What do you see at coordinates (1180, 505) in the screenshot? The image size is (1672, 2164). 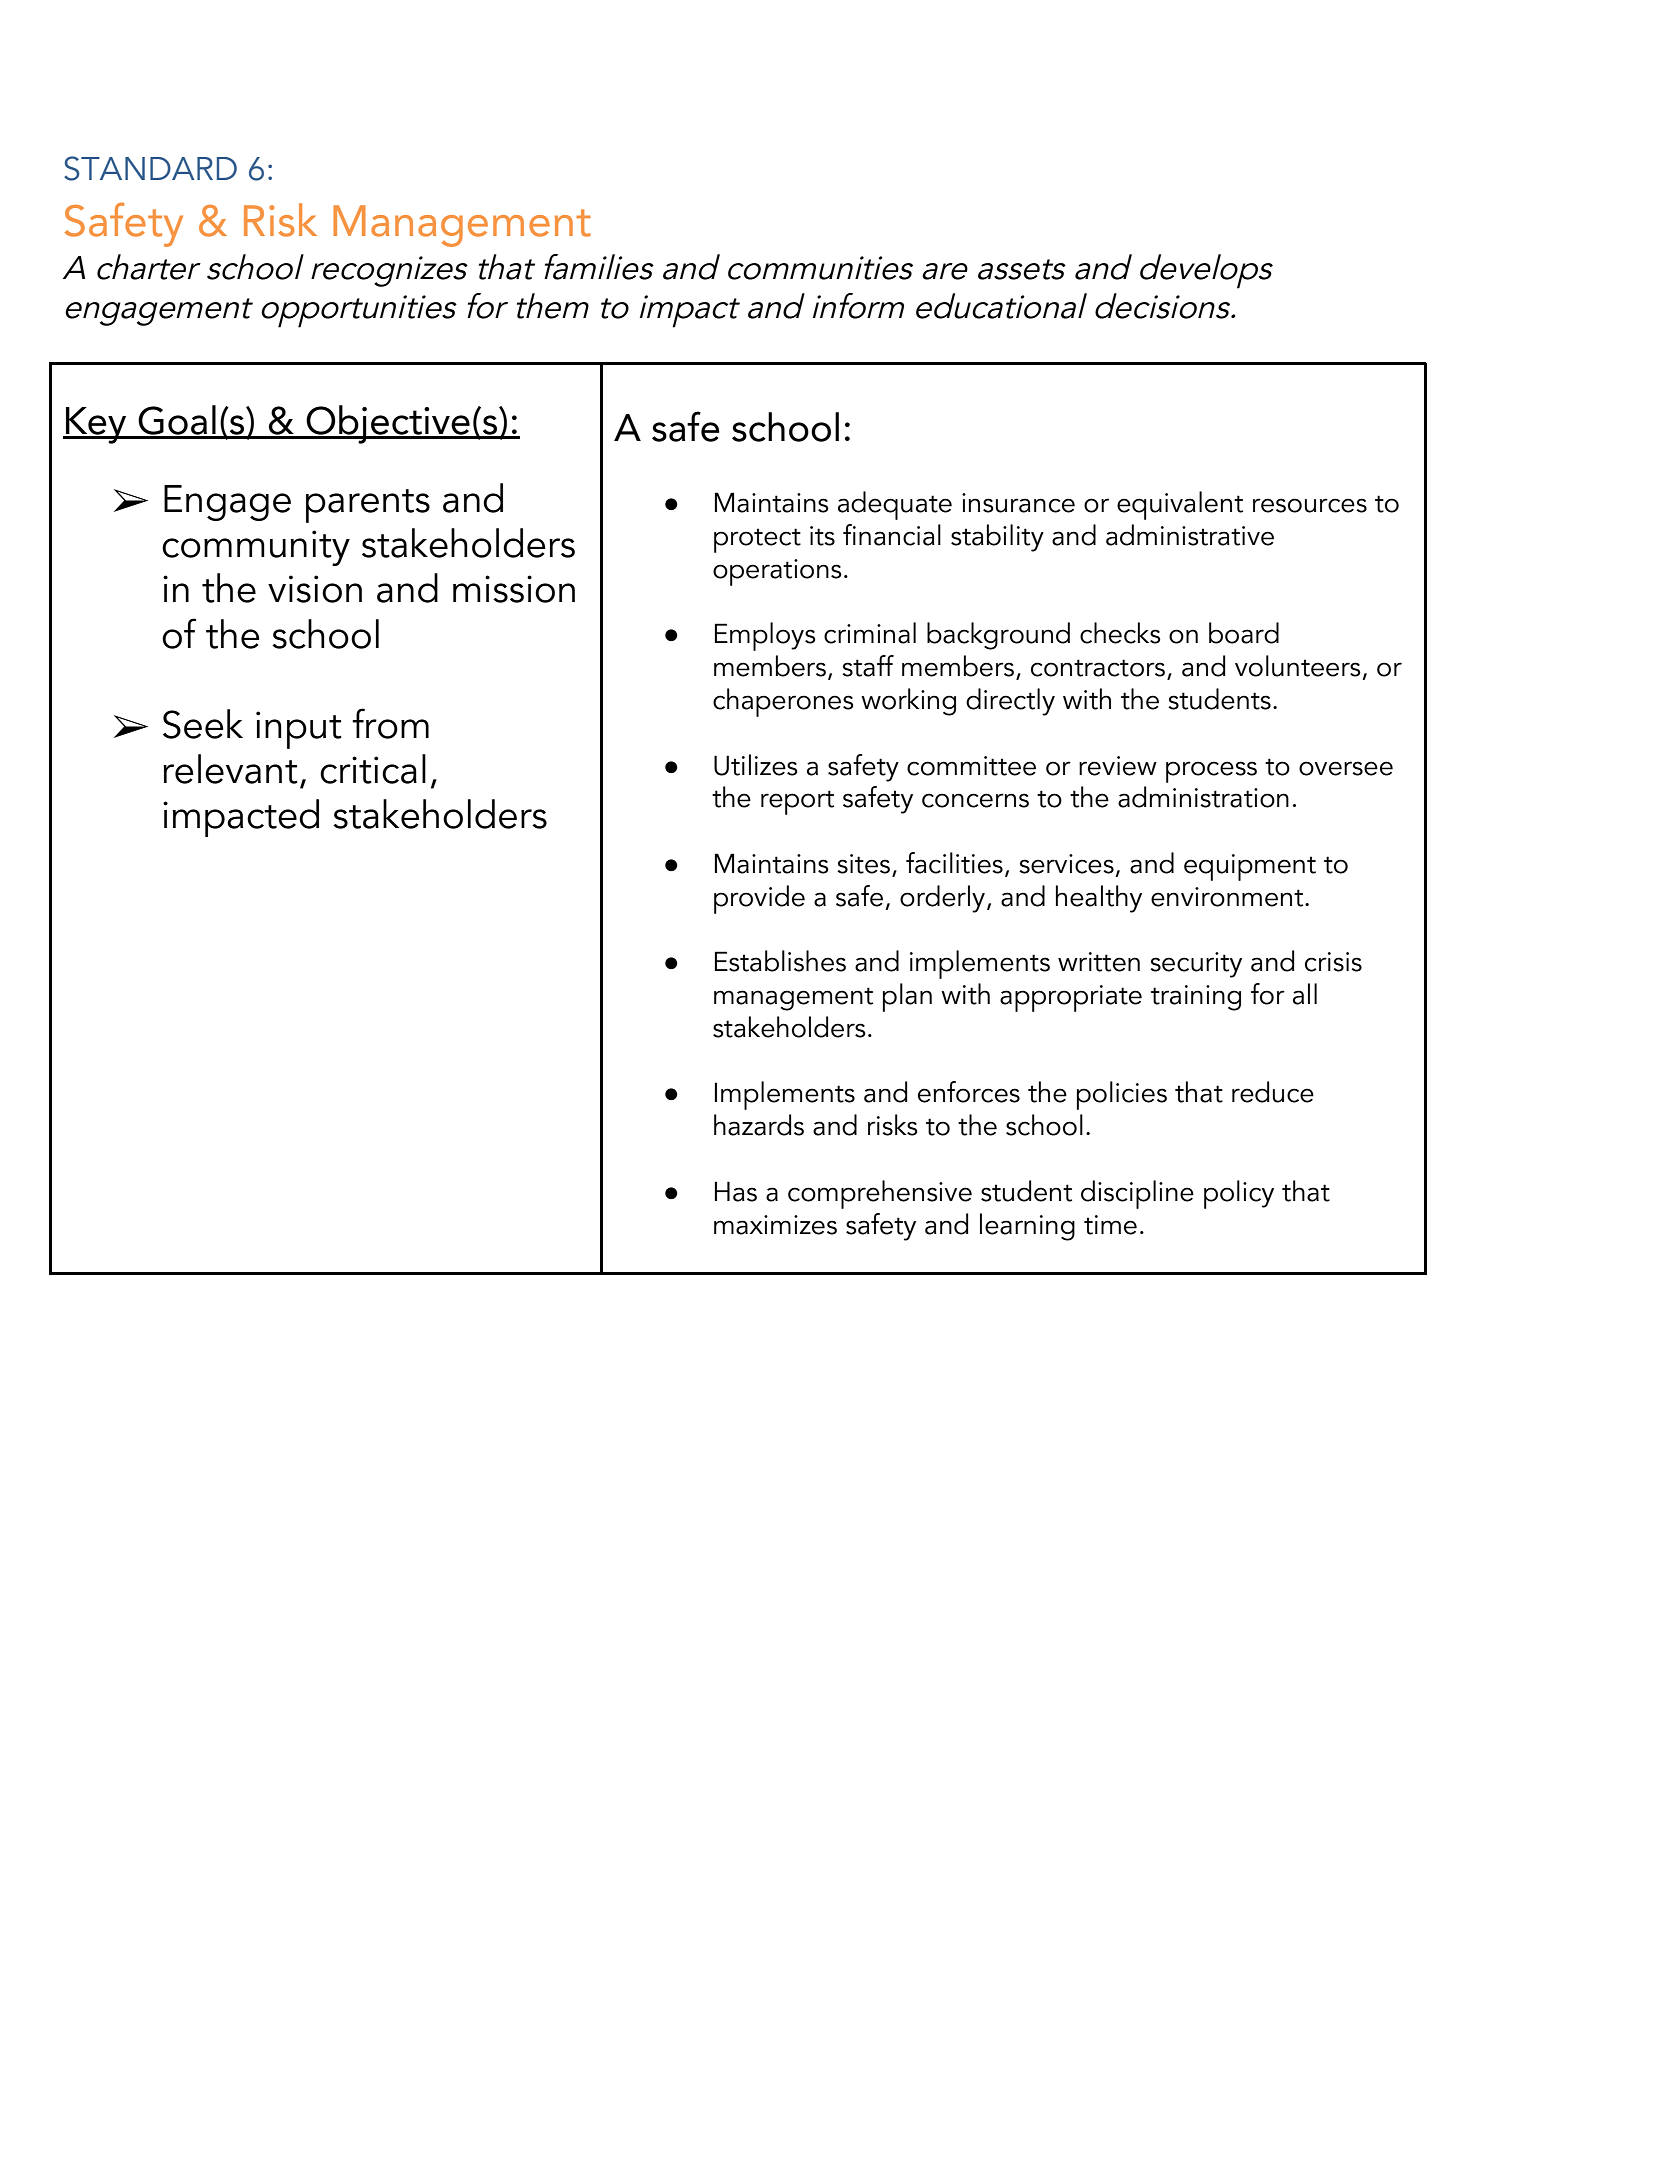 I see `equivalent` at bounding box center [1180, 505].
